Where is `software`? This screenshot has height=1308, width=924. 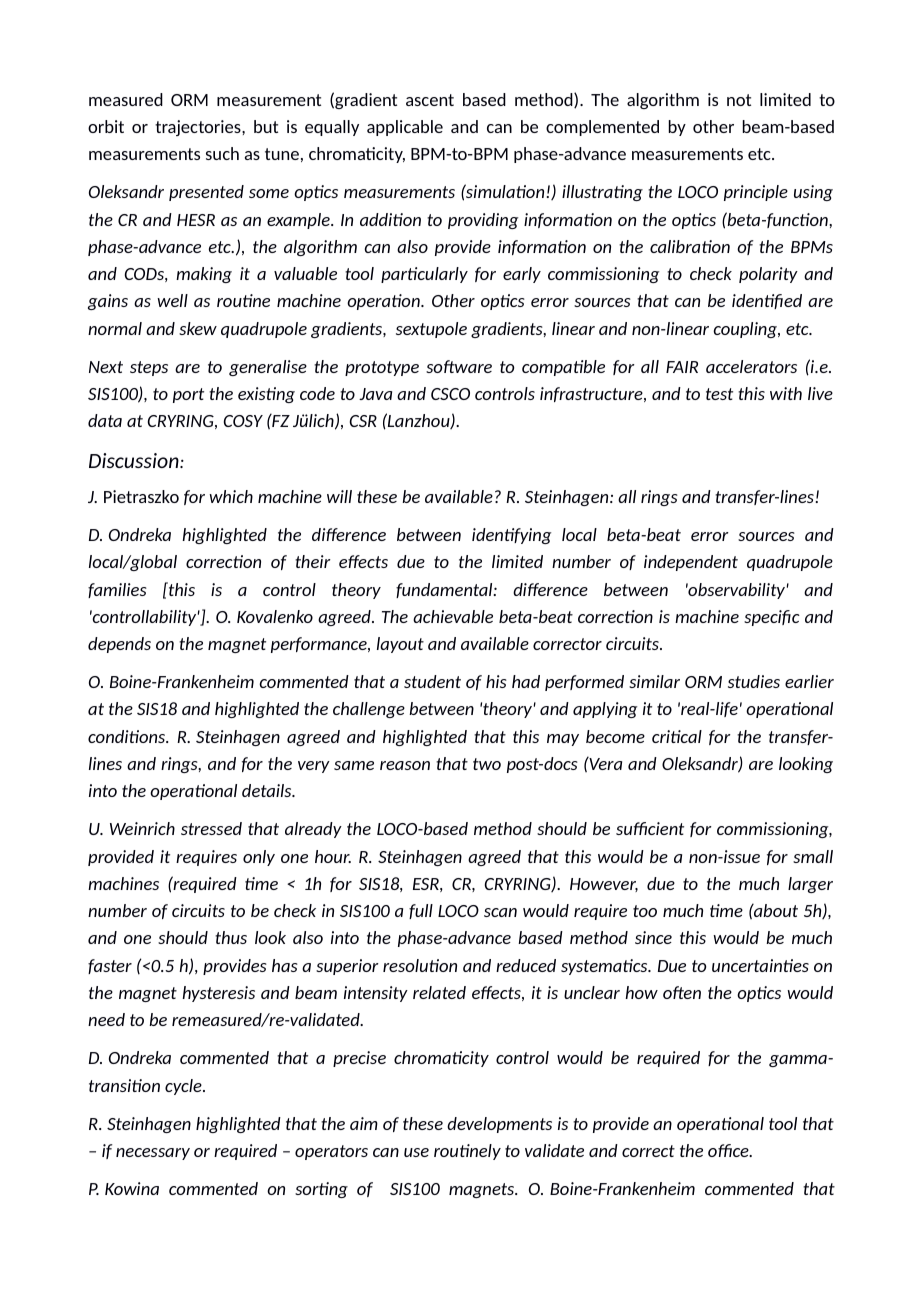 software is located at coordinates (459, 366).
